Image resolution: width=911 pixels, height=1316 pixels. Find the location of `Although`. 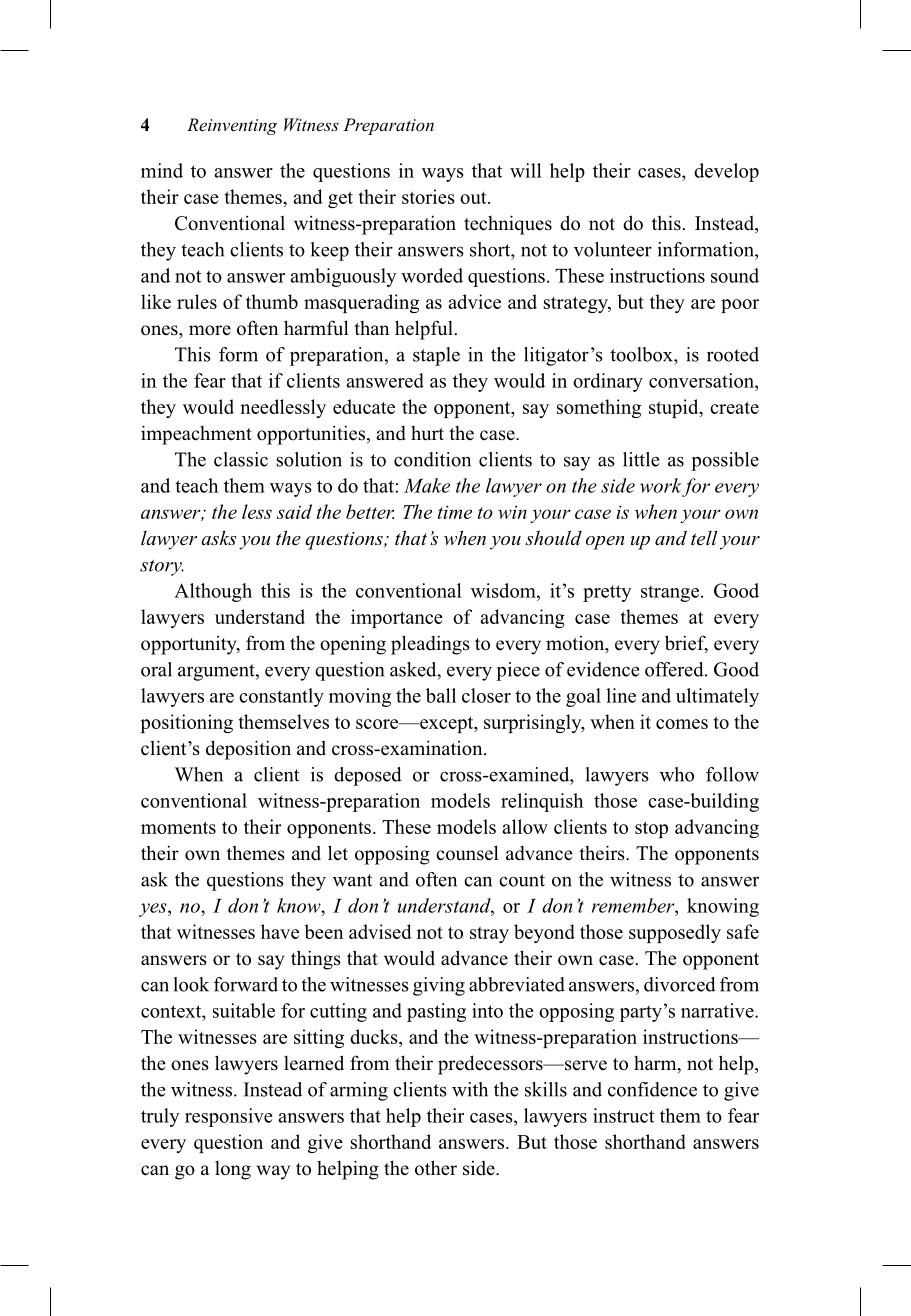

Although is located at coordinates (213, 592).
